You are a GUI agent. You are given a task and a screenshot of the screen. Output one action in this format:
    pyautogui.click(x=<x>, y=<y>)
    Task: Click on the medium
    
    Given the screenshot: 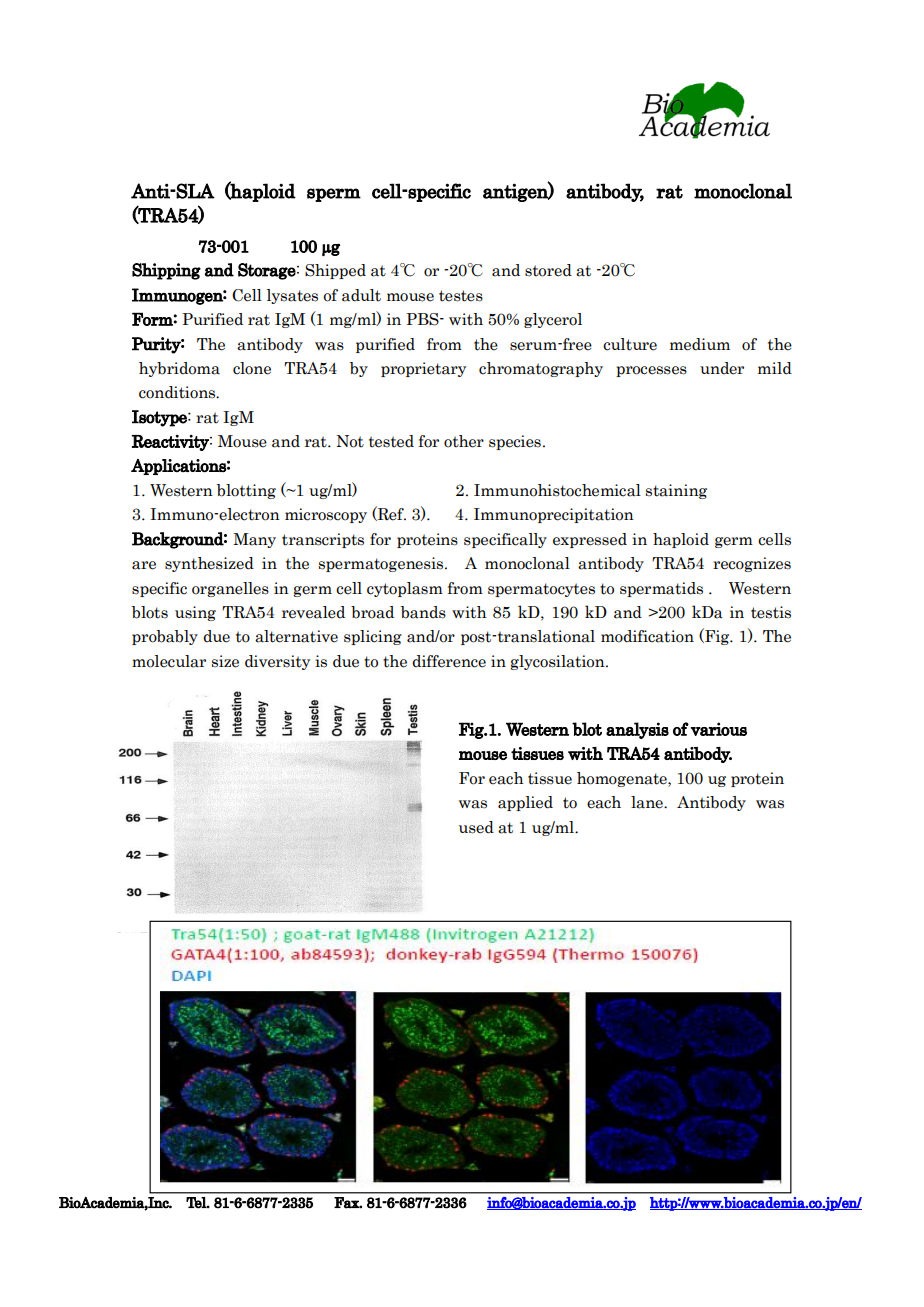 What is the action you would take?
    pyautogui.click(x=700, y=344)
